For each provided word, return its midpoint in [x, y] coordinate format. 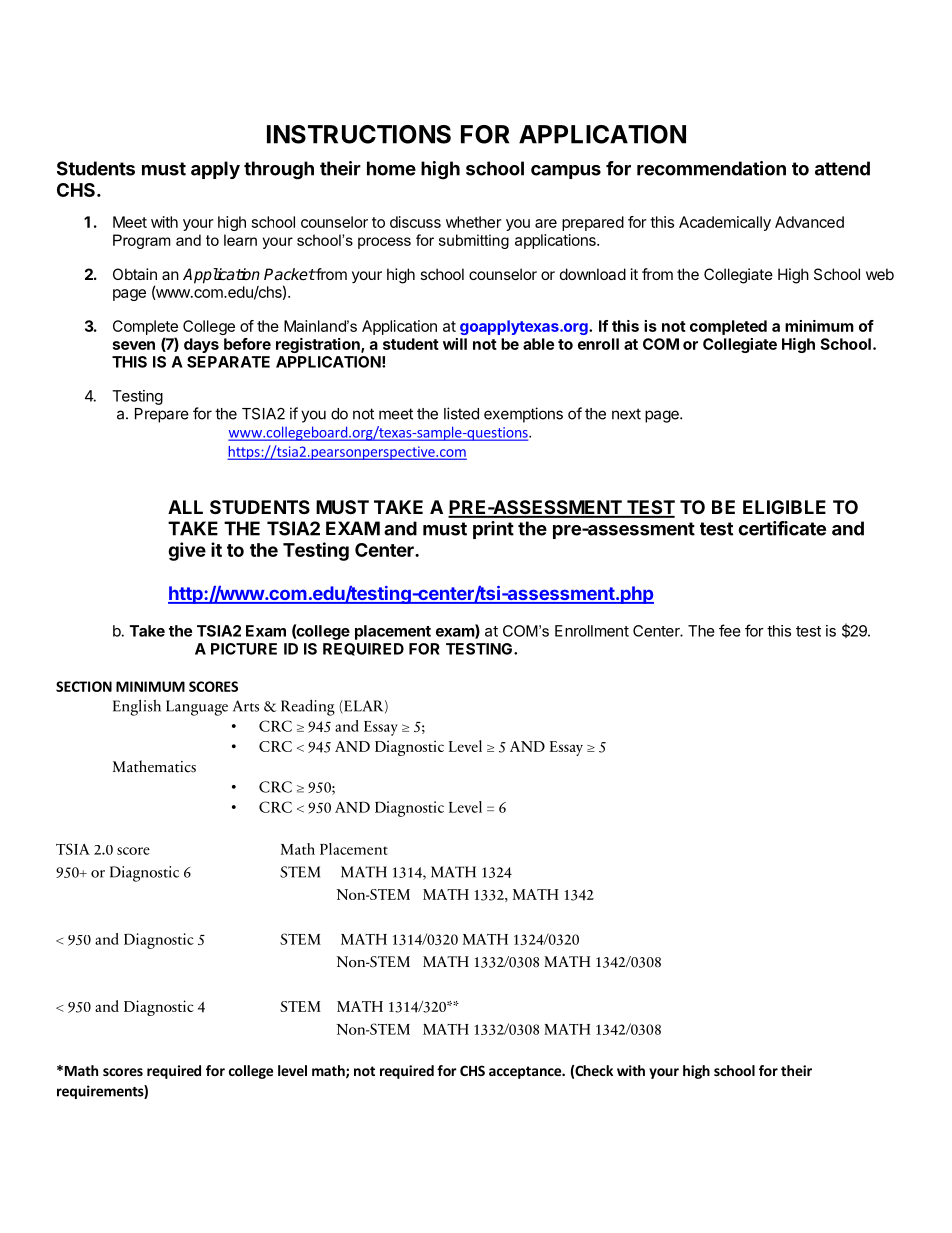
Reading [308, 707]
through [279, 170]
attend [842, 168]
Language [197, 708]
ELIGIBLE [784, 507]
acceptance [526, 1072]
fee [730, 630]
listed [461, 413]
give [187, 551]
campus [566, 172]
